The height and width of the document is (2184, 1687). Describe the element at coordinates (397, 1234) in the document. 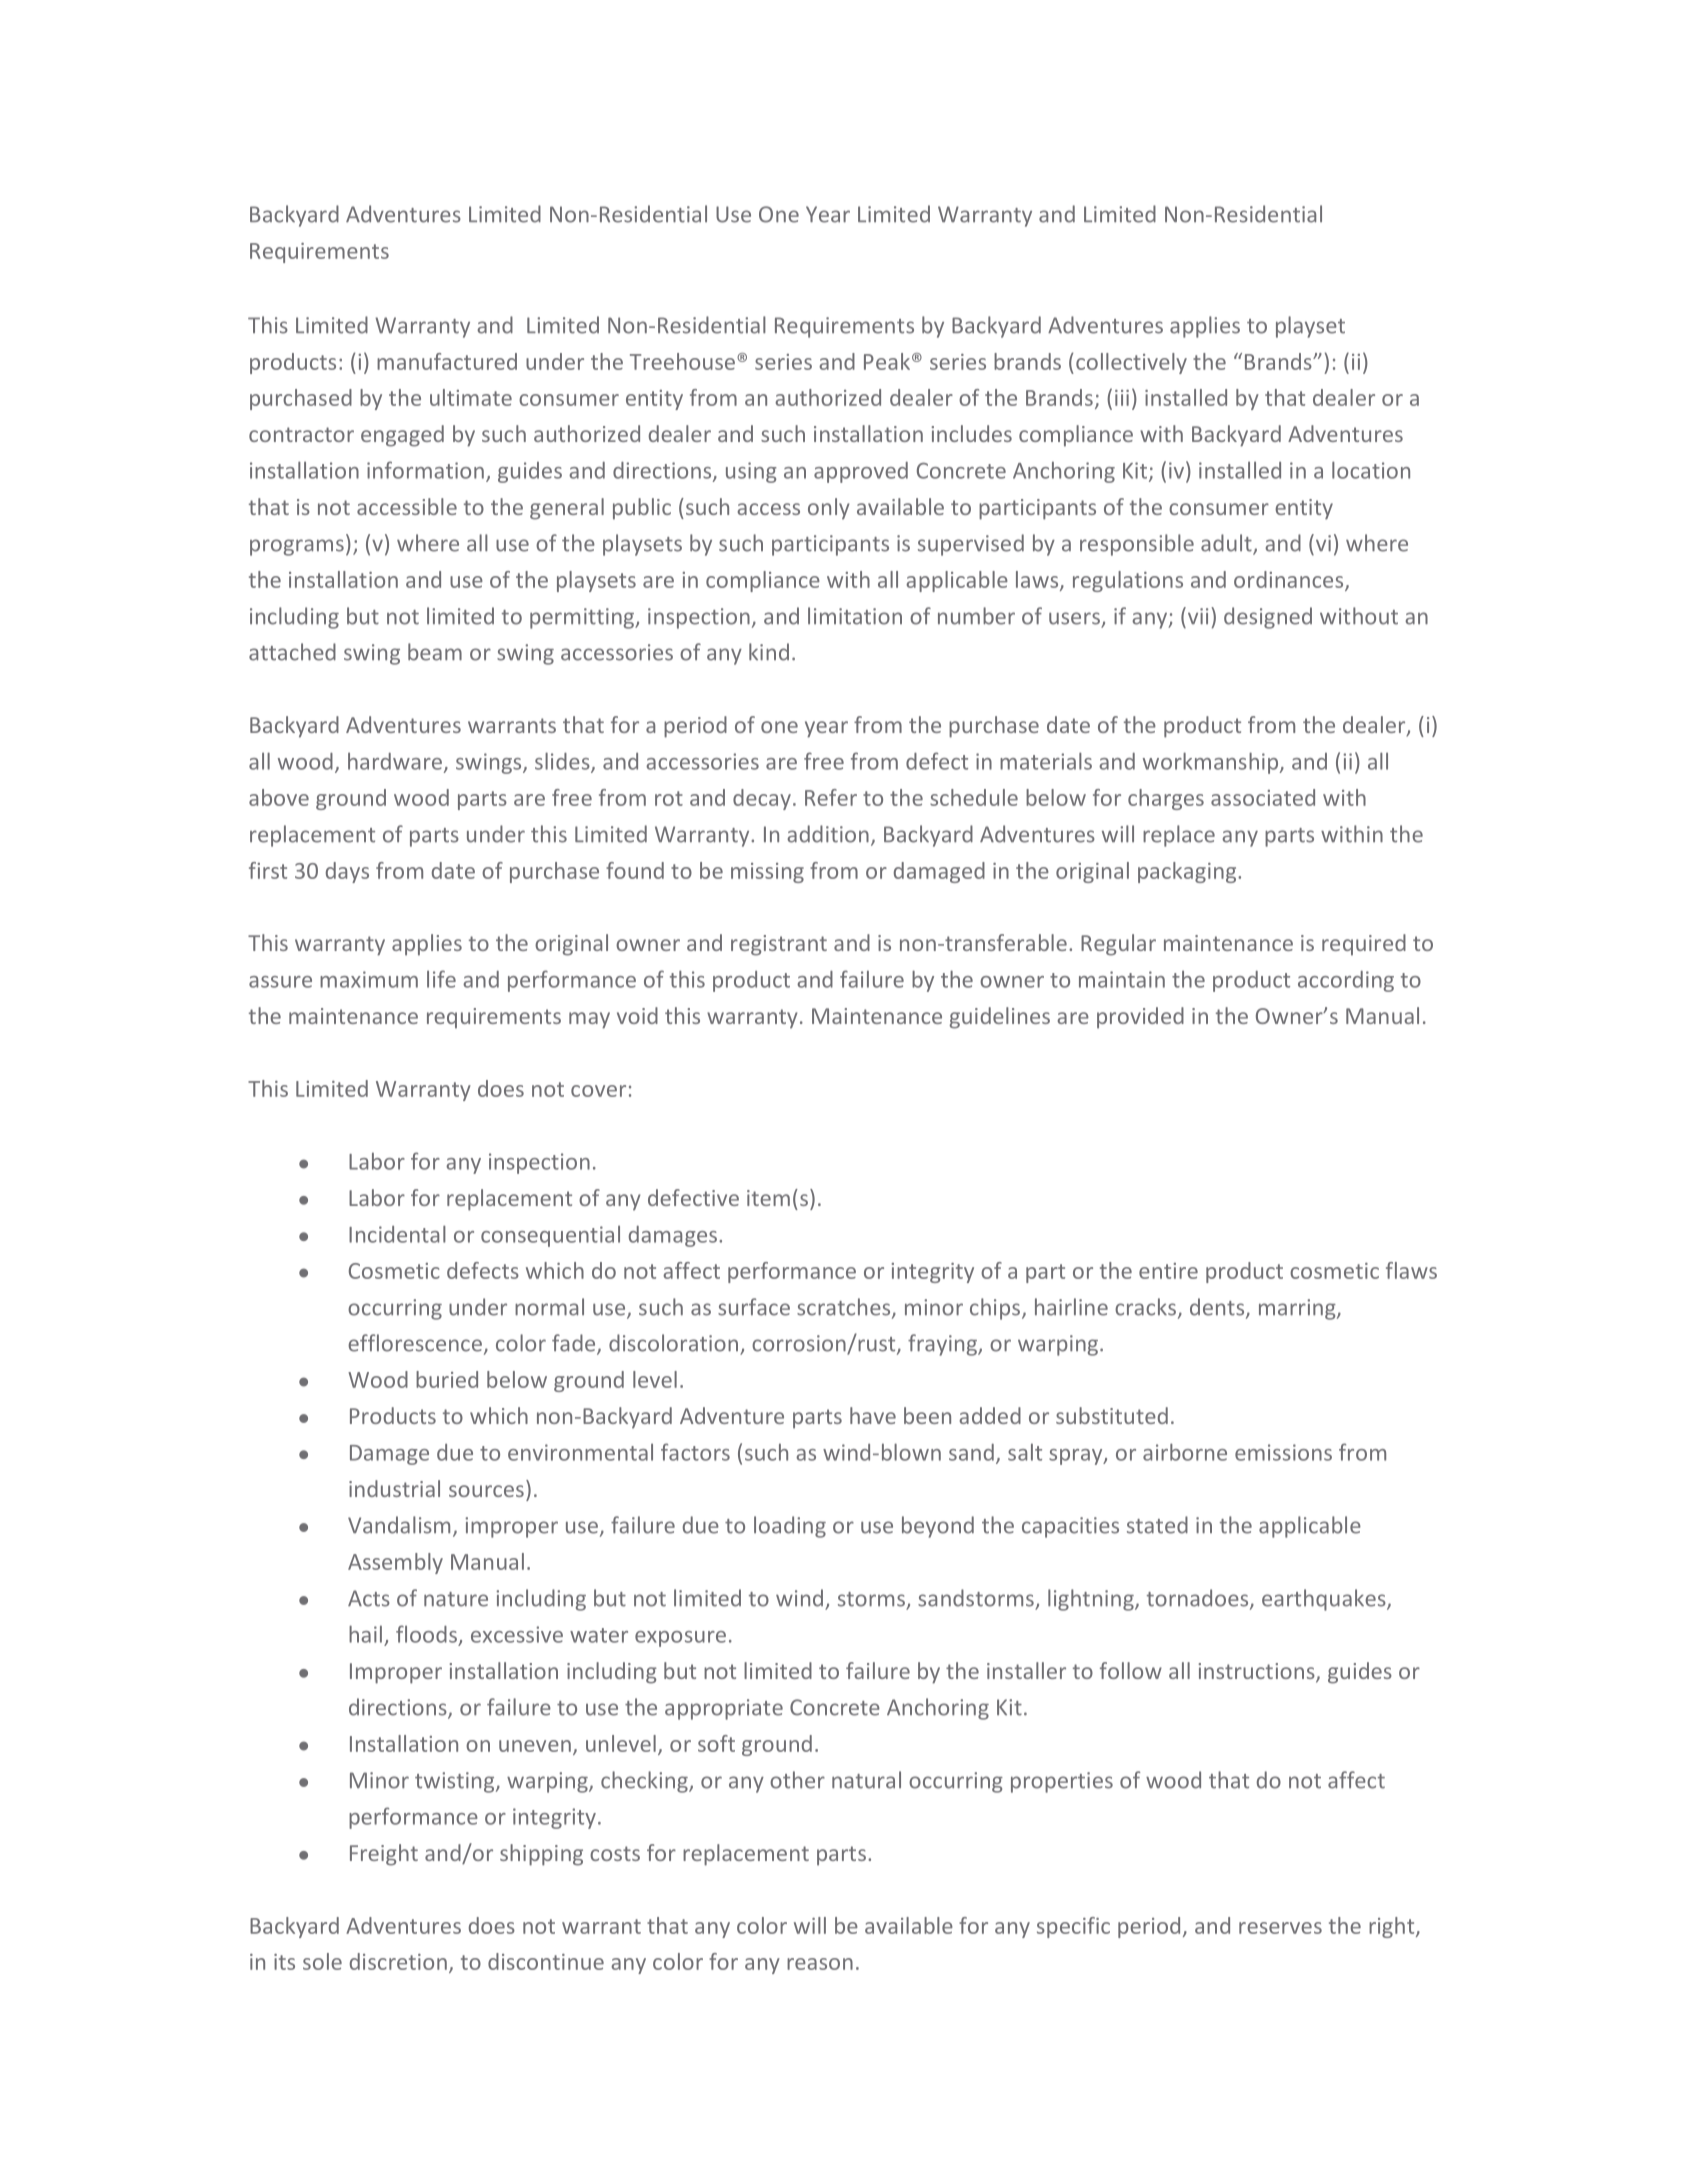

I see `Incidental` at that location.
